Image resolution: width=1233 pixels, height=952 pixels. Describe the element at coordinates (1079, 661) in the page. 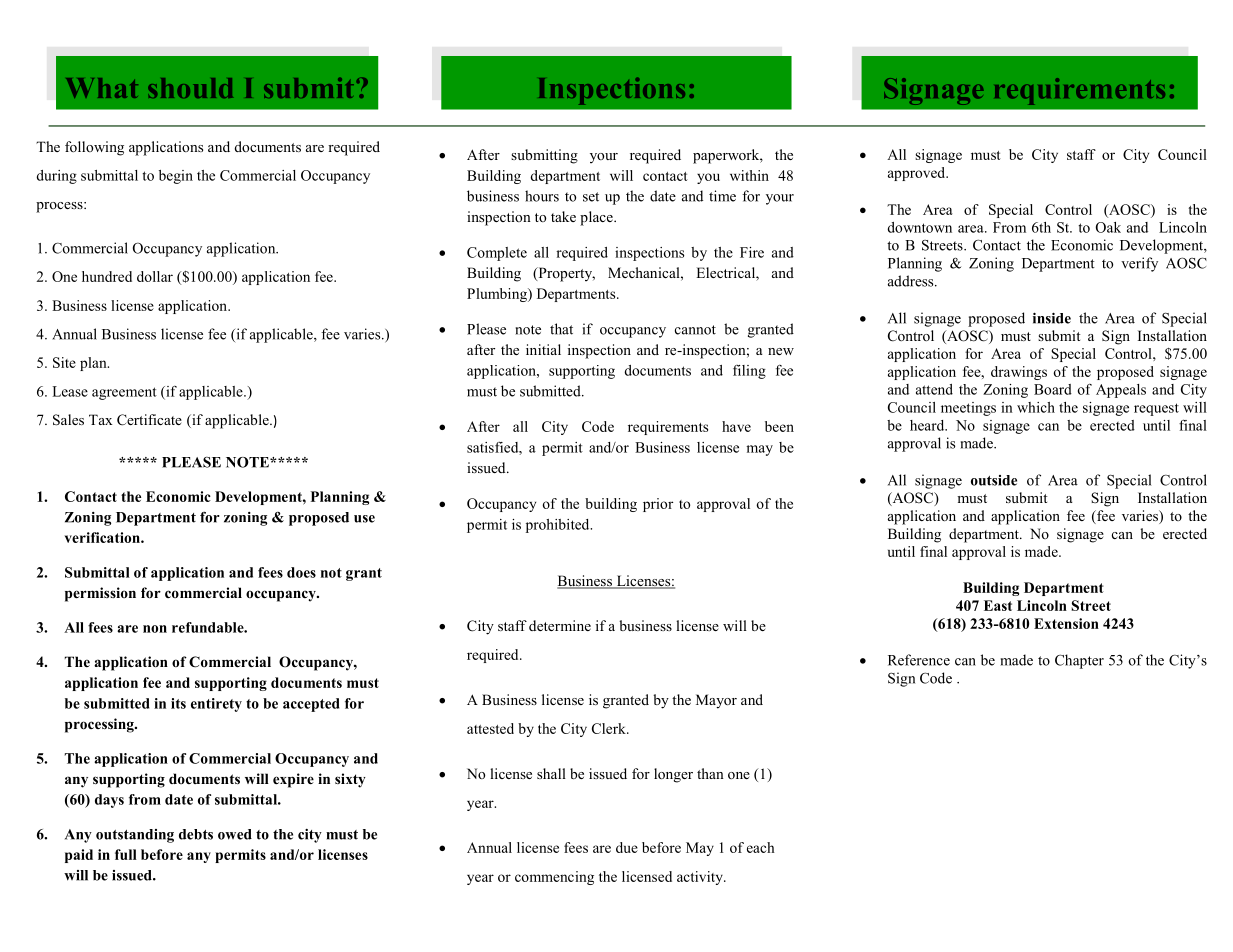

I see `Chapter` at that location.
